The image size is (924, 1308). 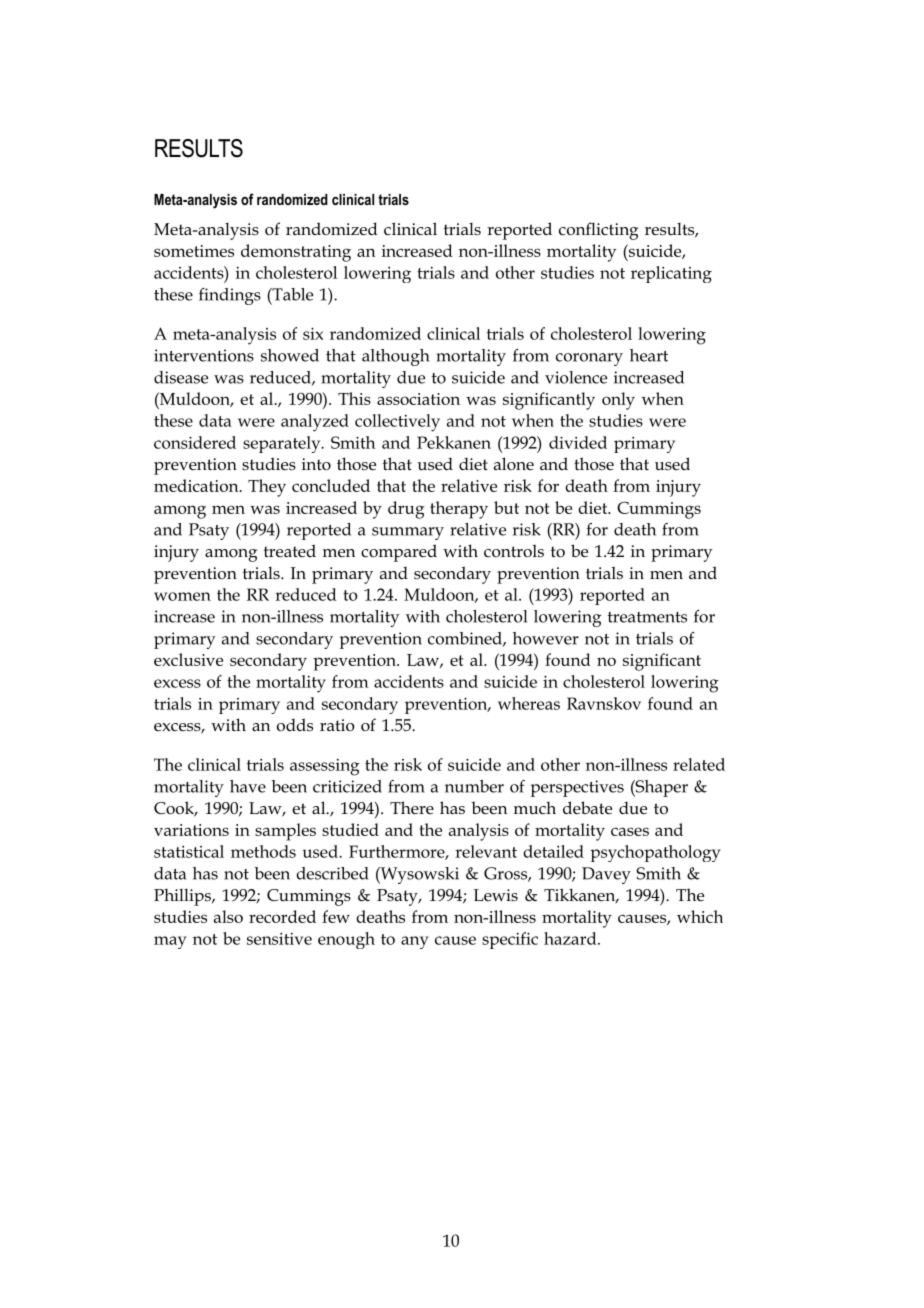 I want to click on demonstrating, so click(x=296, y=253).
